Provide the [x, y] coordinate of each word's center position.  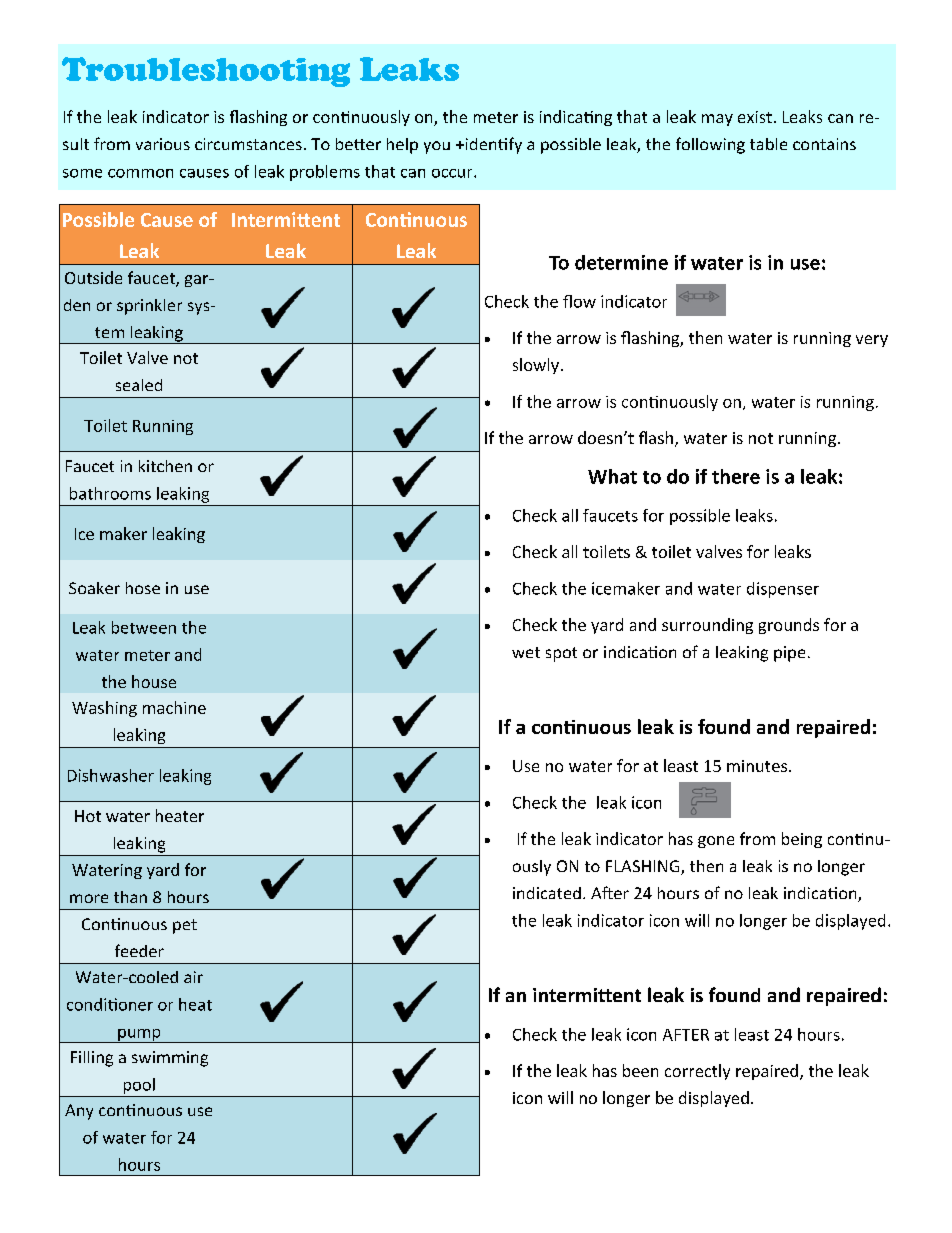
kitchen [165, 466]
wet [526, 652]
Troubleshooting [206, 72]
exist [755, 117]
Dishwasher [111, 775]
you [437, 147]
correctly [697, 1072]
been [640, 1070]
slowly [536, 366]
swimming [170, 1059]
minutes [757, 766]
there [736, 476]
